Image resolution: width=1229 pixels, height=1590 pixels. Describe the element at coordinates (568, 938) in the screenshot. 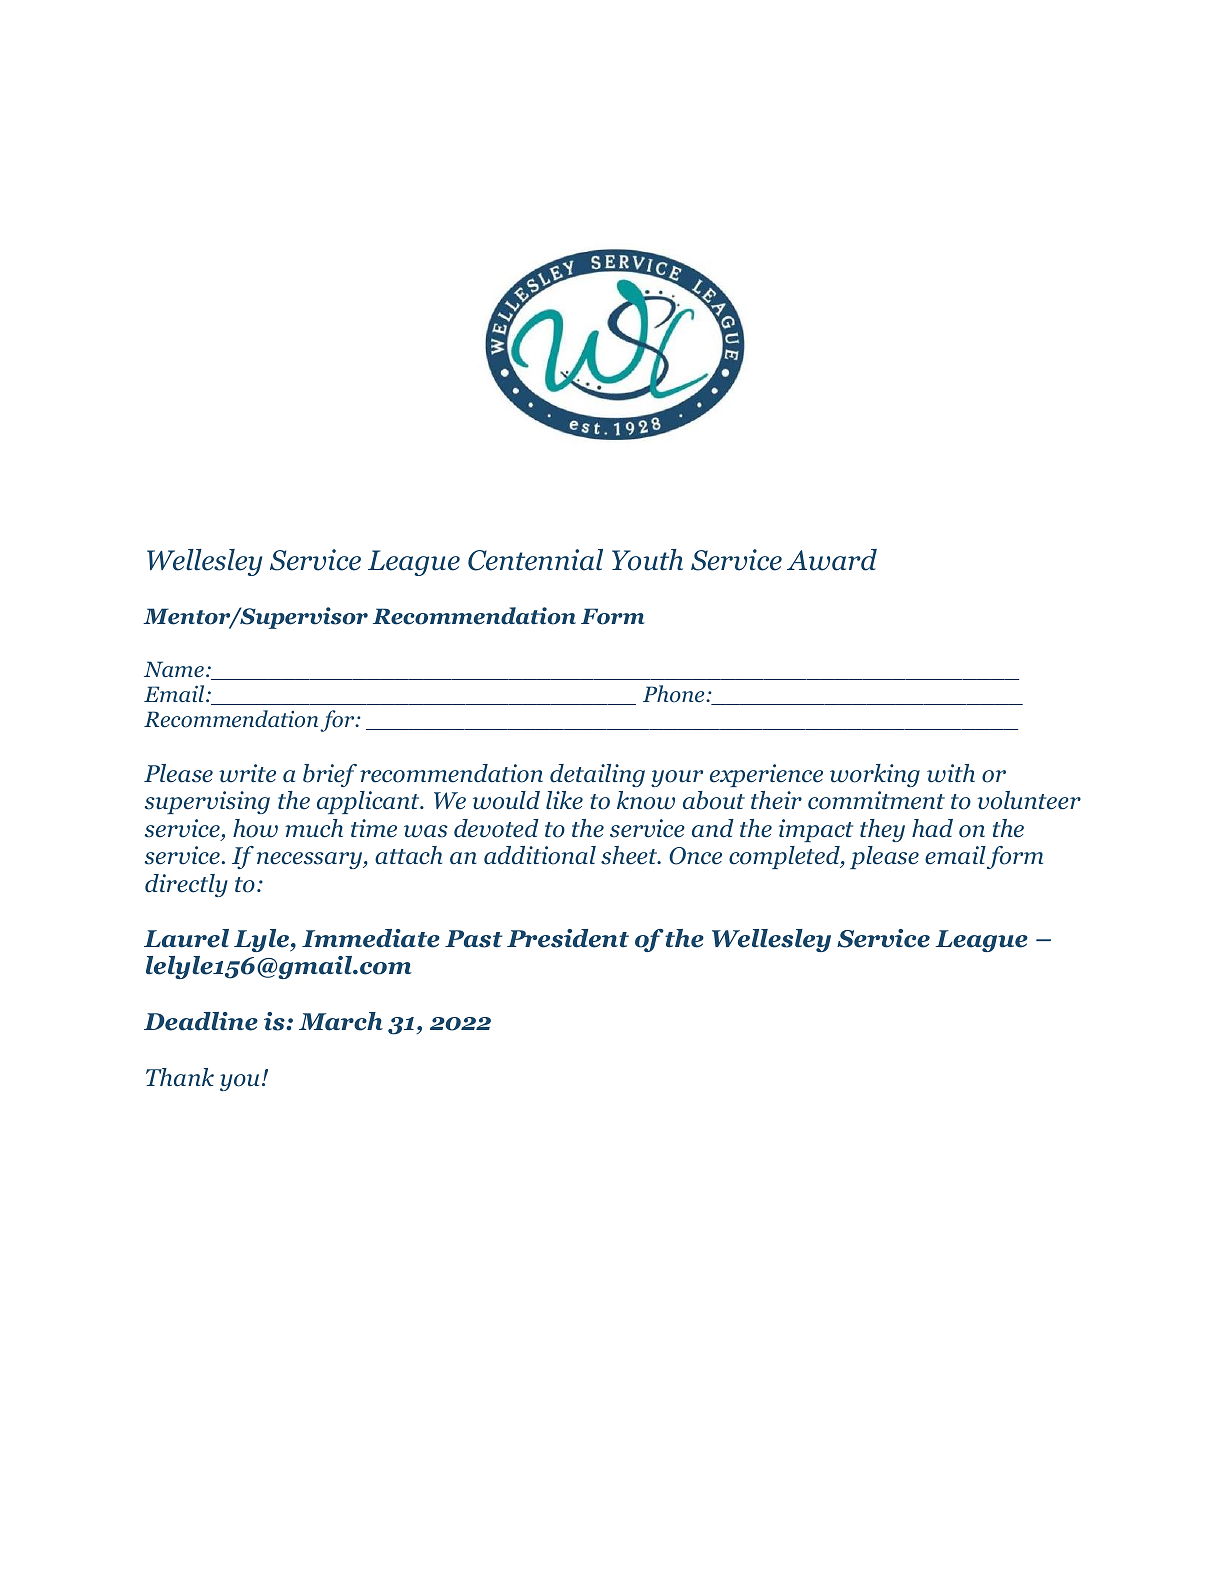

I see `President` at that location.
